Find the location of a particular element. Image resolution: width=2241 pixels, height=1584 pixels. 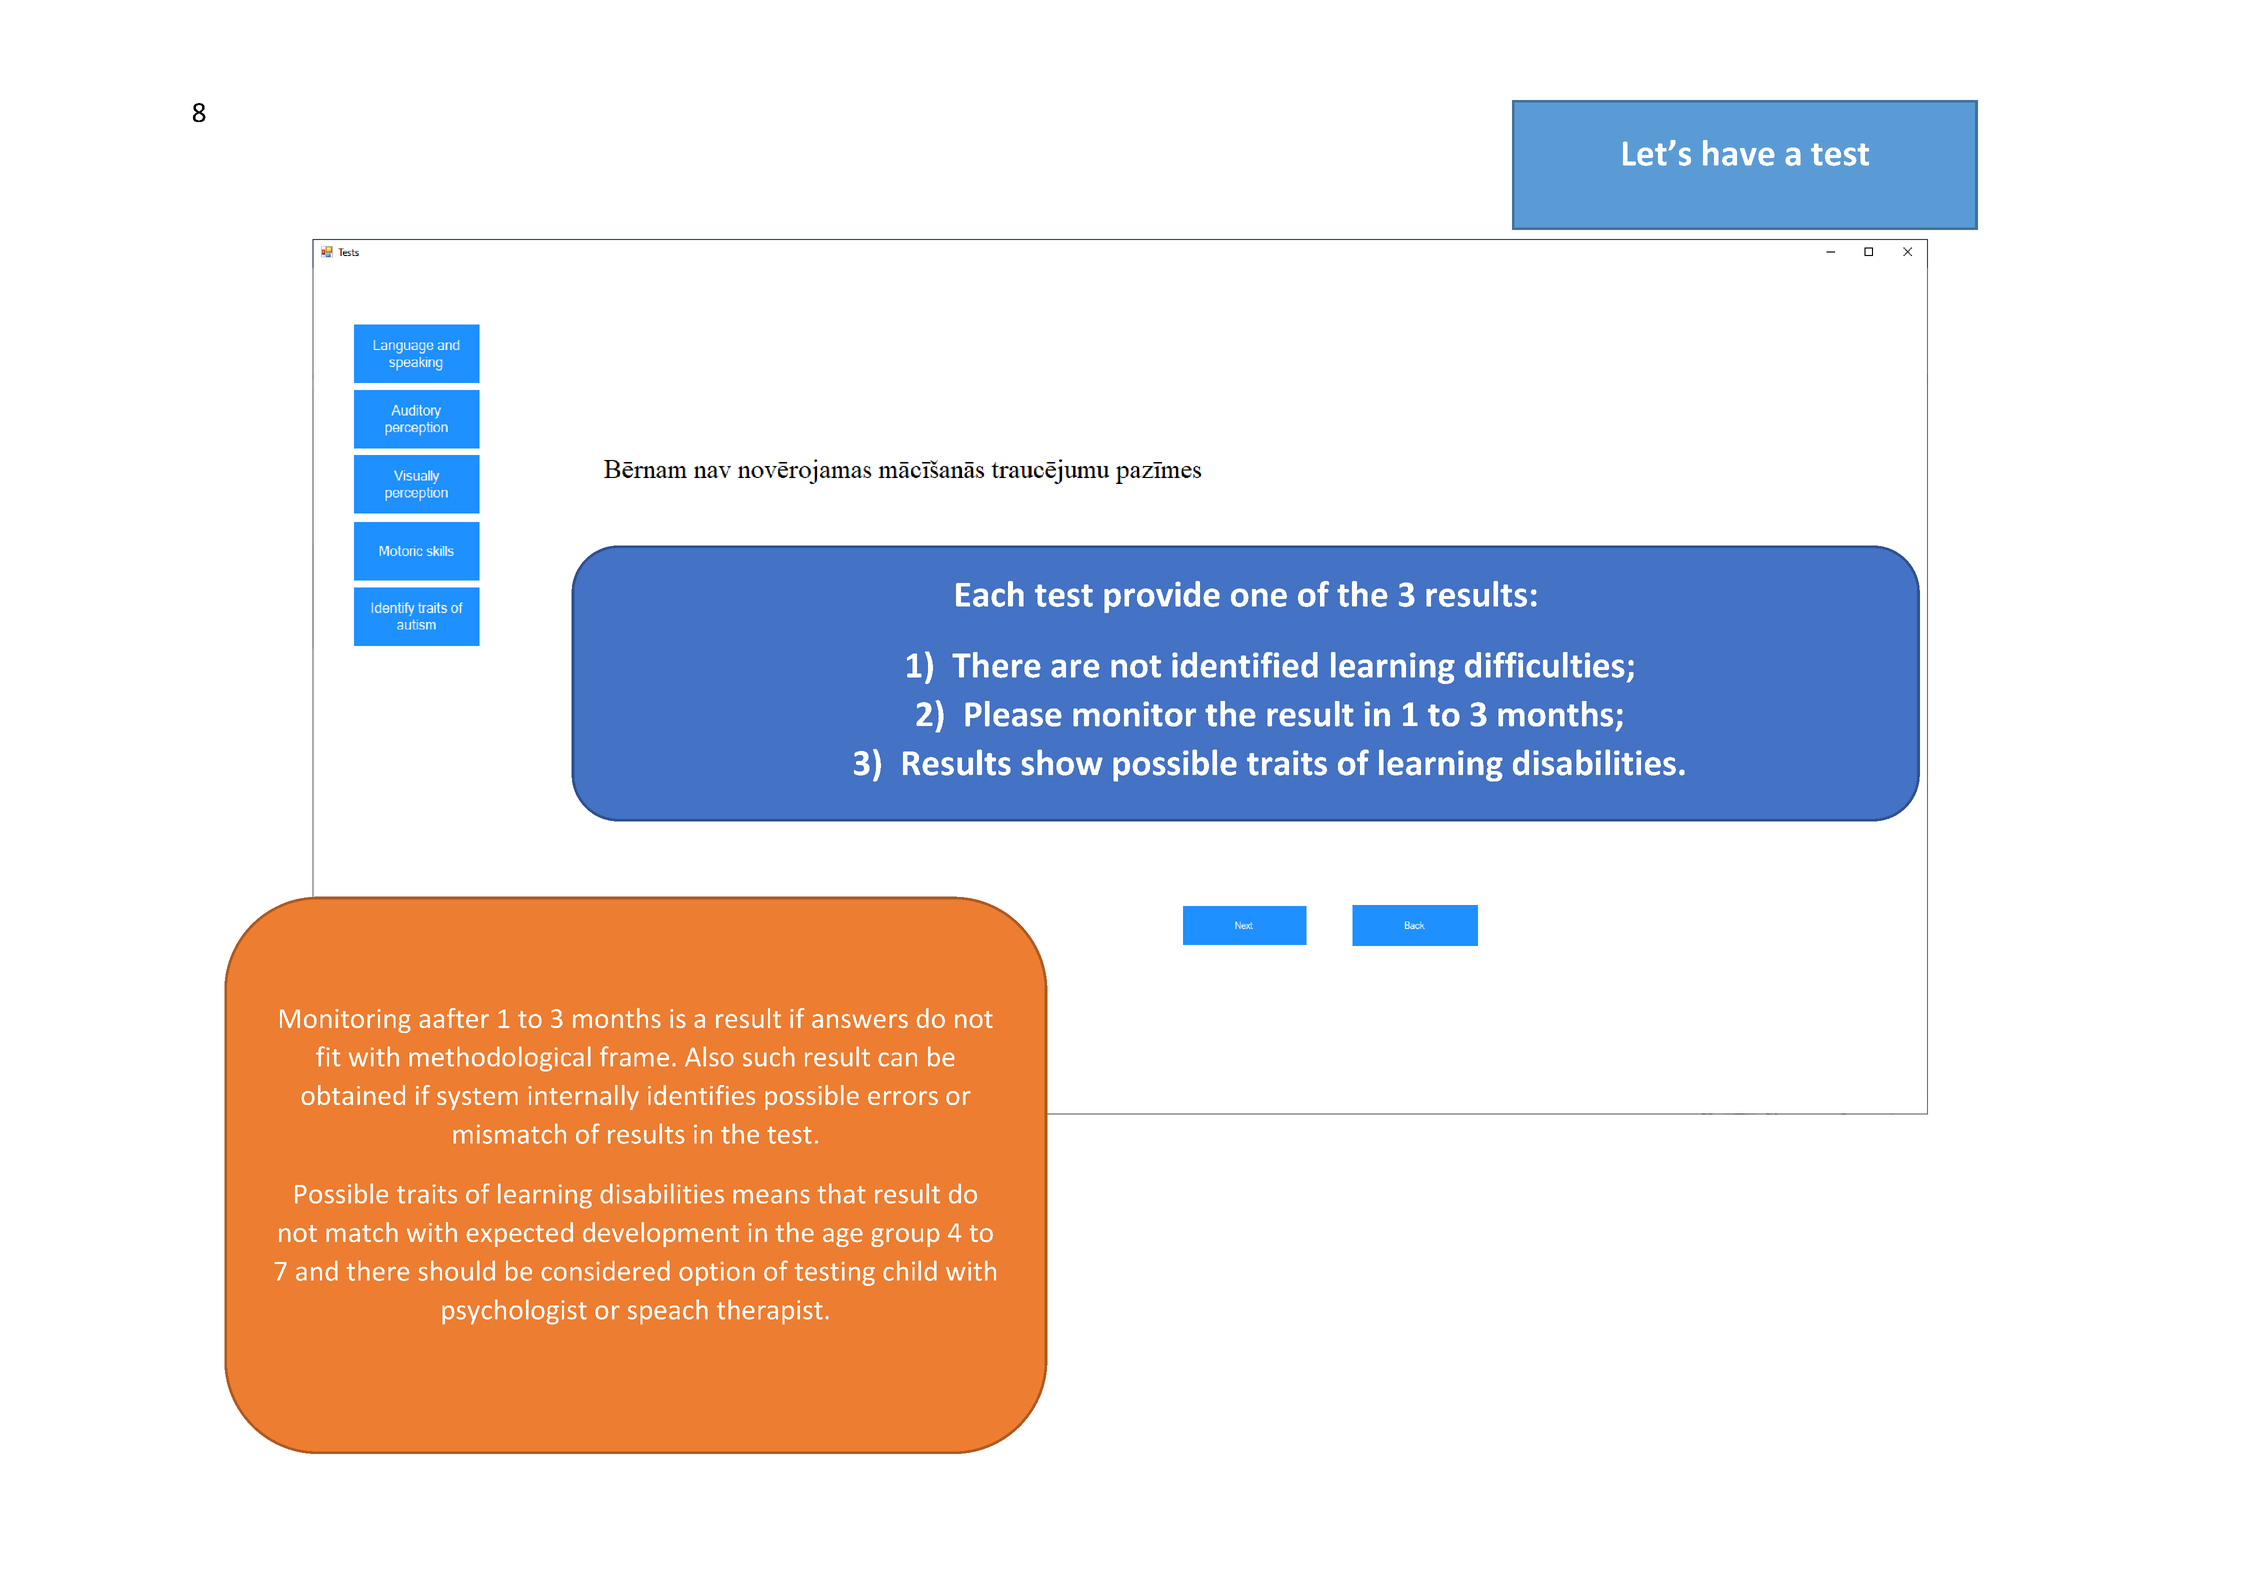

answers is located at coordinates (860, 1021).
